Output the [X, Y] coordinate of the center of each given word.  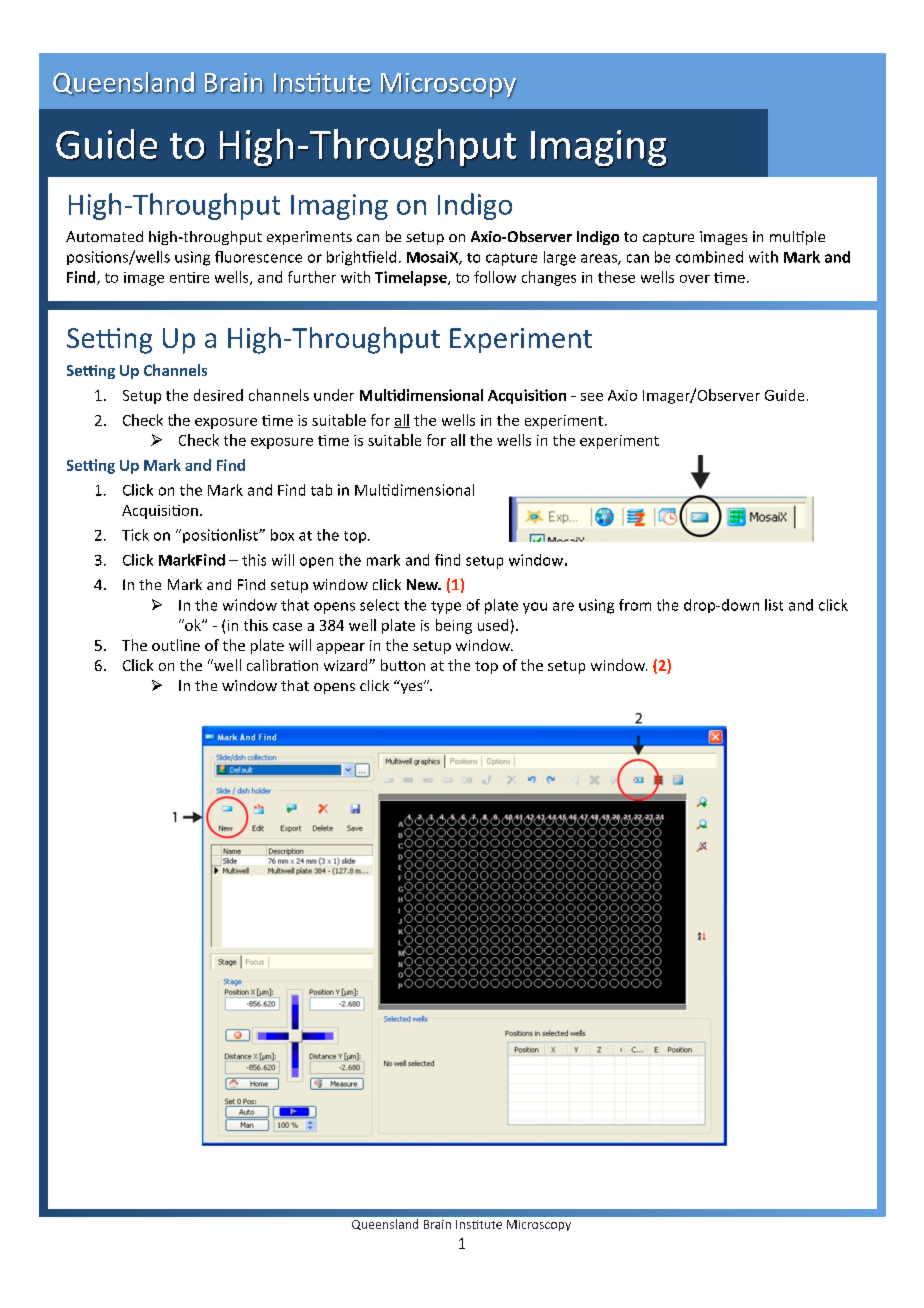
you [535, 608]
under [334, 395]
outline [176, 645]
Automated [104, 236]
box [282, 535]
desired [218, 395]
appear [341, 648]
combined [709, 257]
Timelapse [412, 278]
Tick [135, 535]
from [635, 605]
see [592, 397]
